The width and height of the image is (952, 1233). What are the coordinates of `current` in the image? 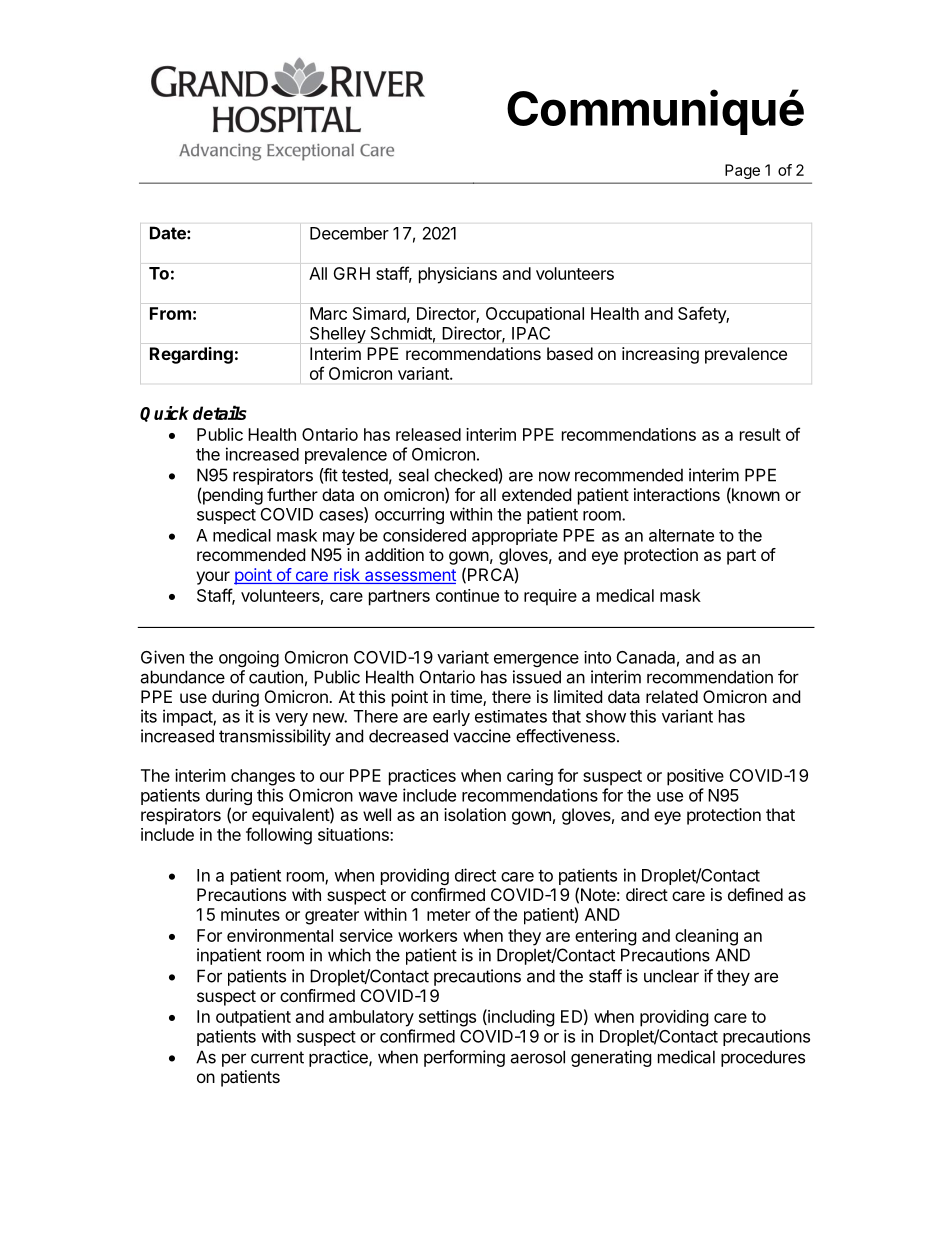 It's located at (277, 1057).
